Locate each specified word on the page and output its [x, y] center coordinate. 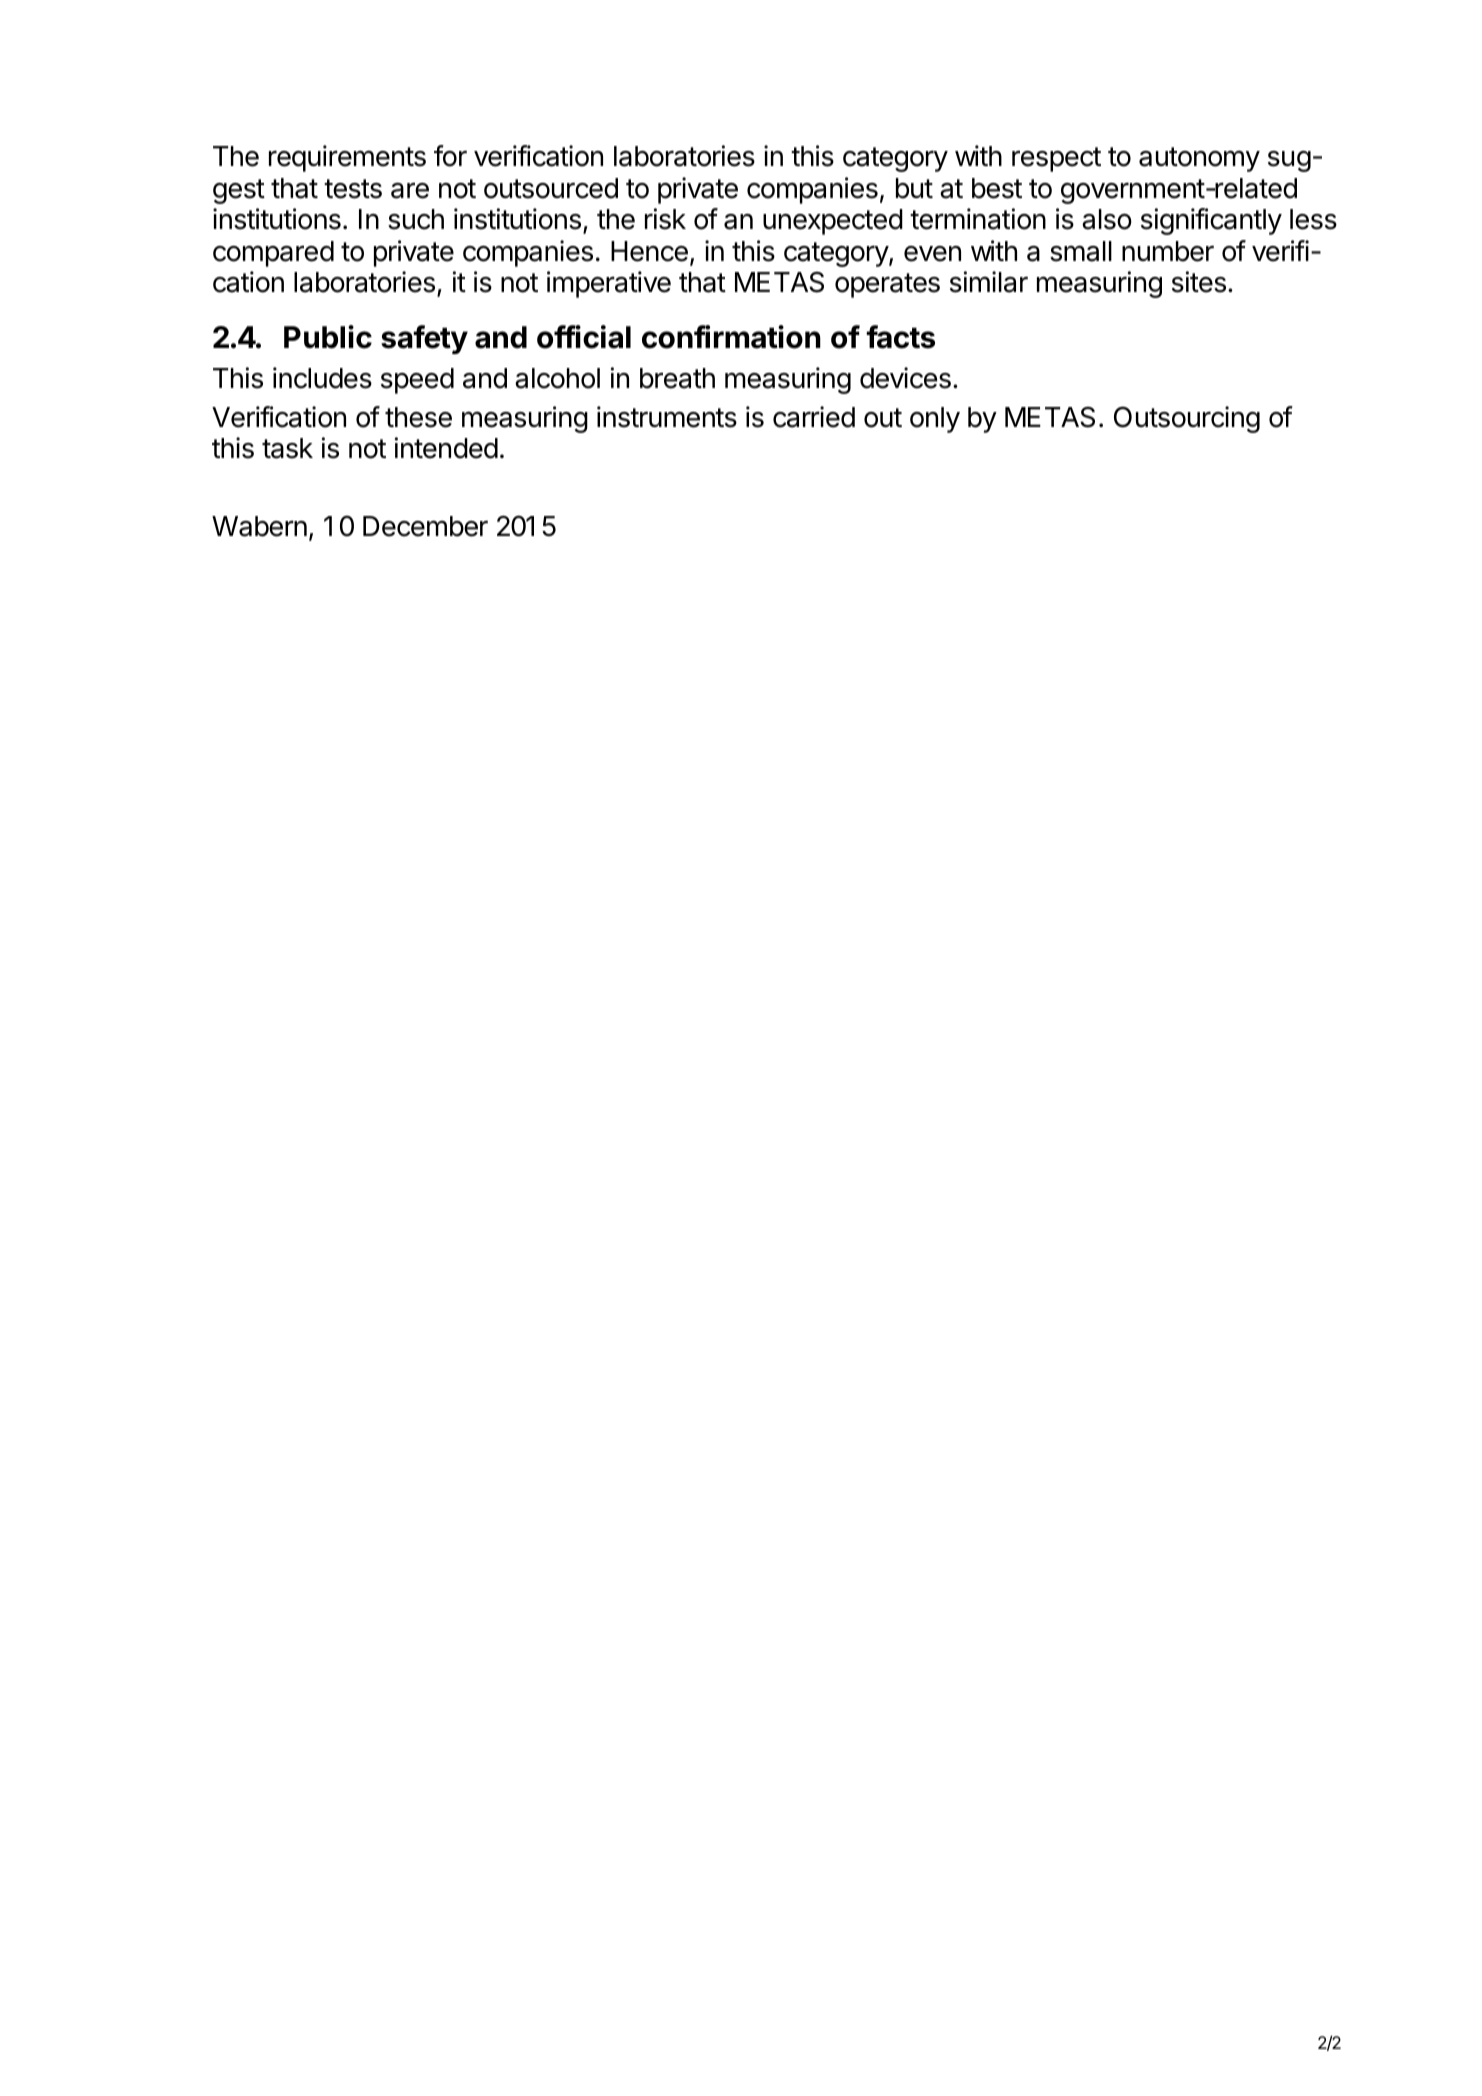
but [914, 188]
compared [273, 254]
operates [887, 285]
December [425, 526]
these [418, 417]
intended [446, 448]
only [935, 420]
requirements [347, 158]
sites [1199, 282]
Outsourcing [1187, 419]
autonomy [1199, 159]
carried [814, 417]
